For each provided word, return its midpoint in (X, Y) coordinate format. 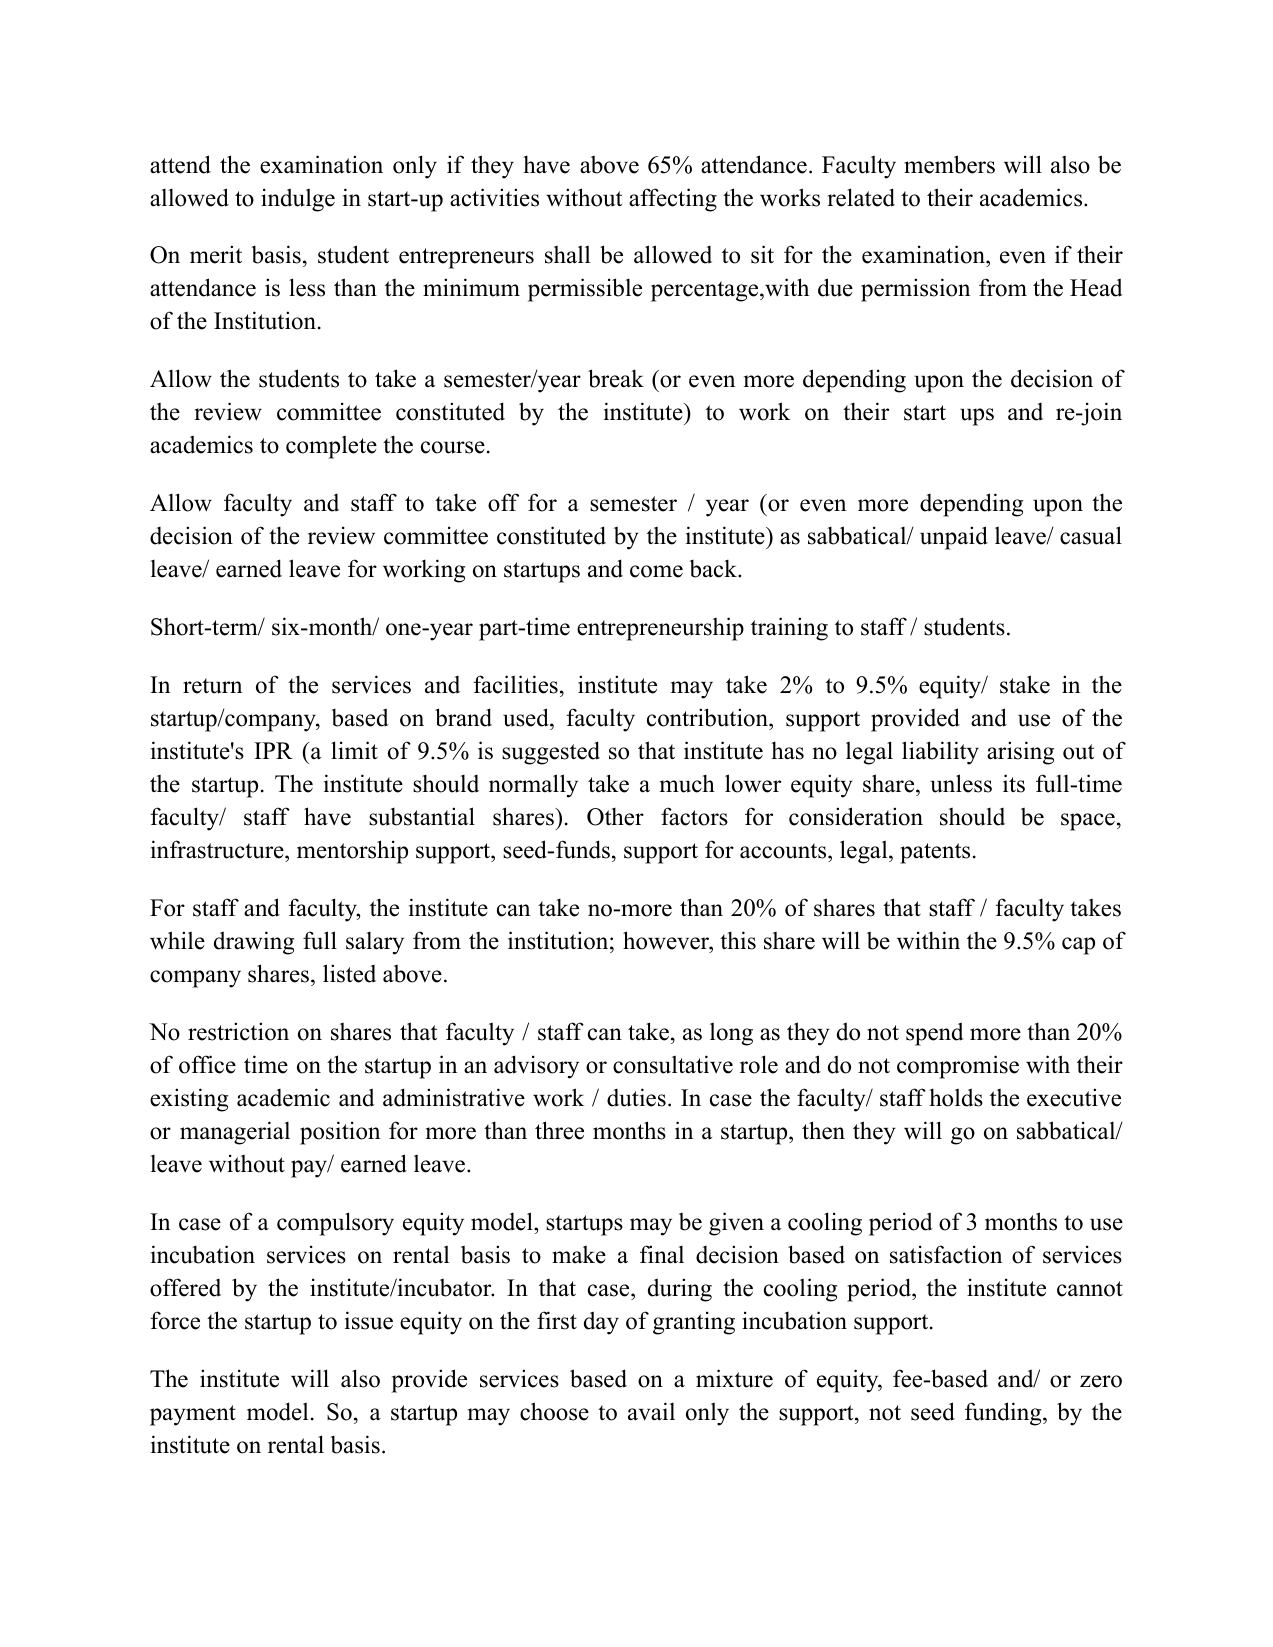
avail (651, 1411)
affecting (673, 200)
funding (1004, 1414)
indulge (298, 200)
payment (193, 1415)
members (949, 164)
